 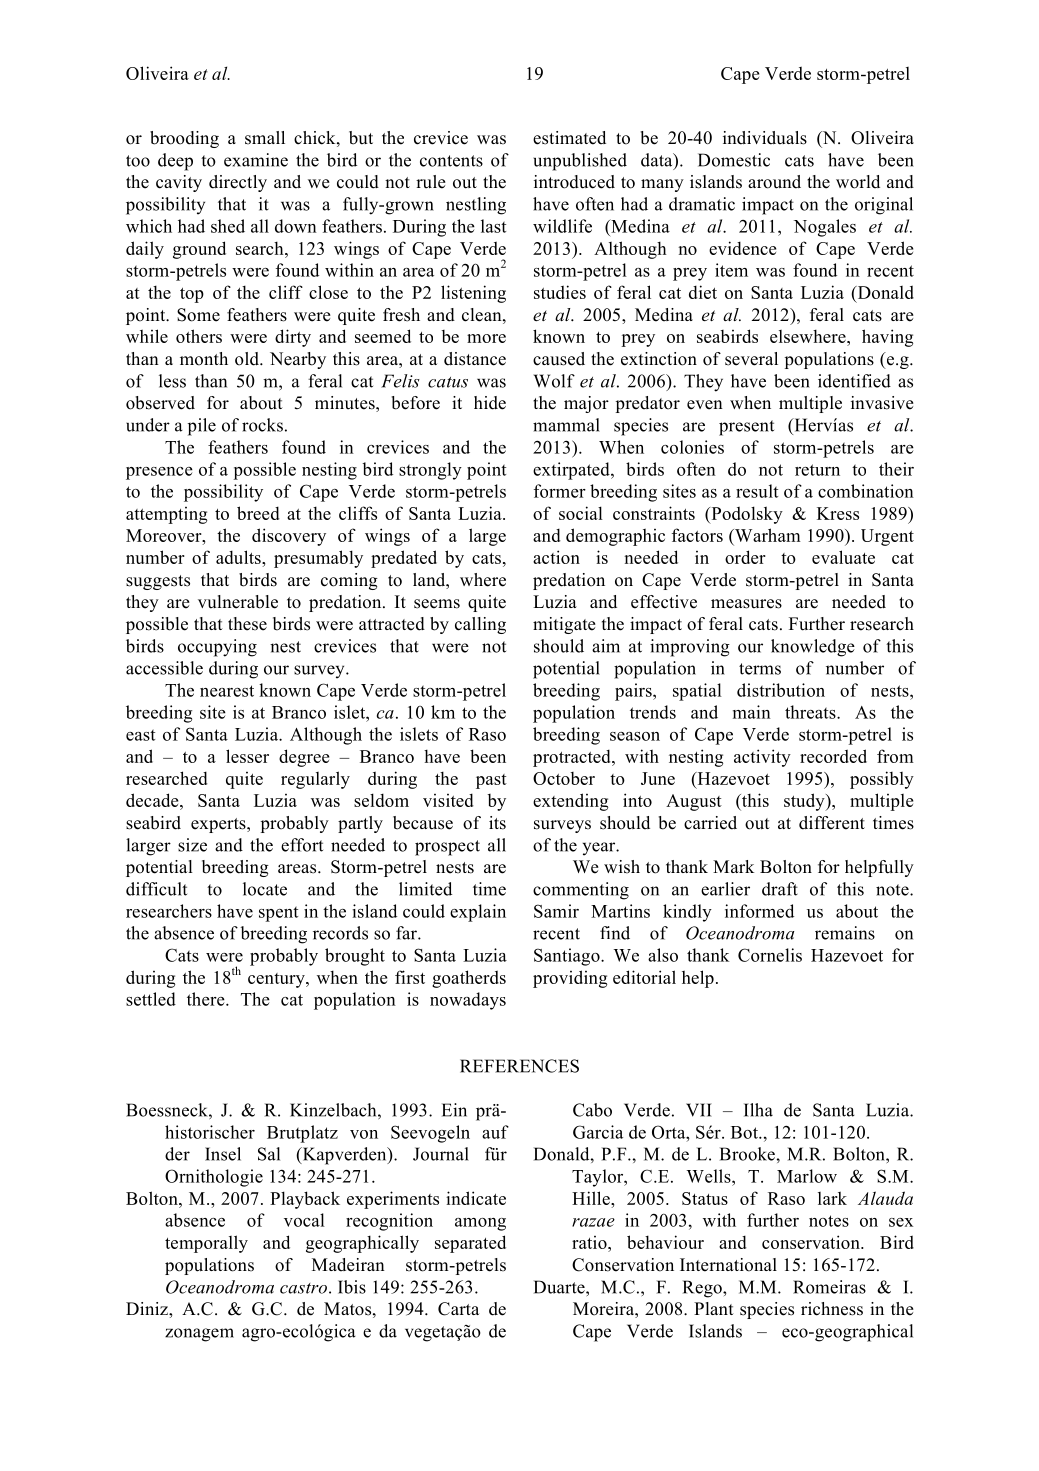 What do you see at coordinates (774, 182) in the image?
I see `around` at bounding box center [774, 182].
